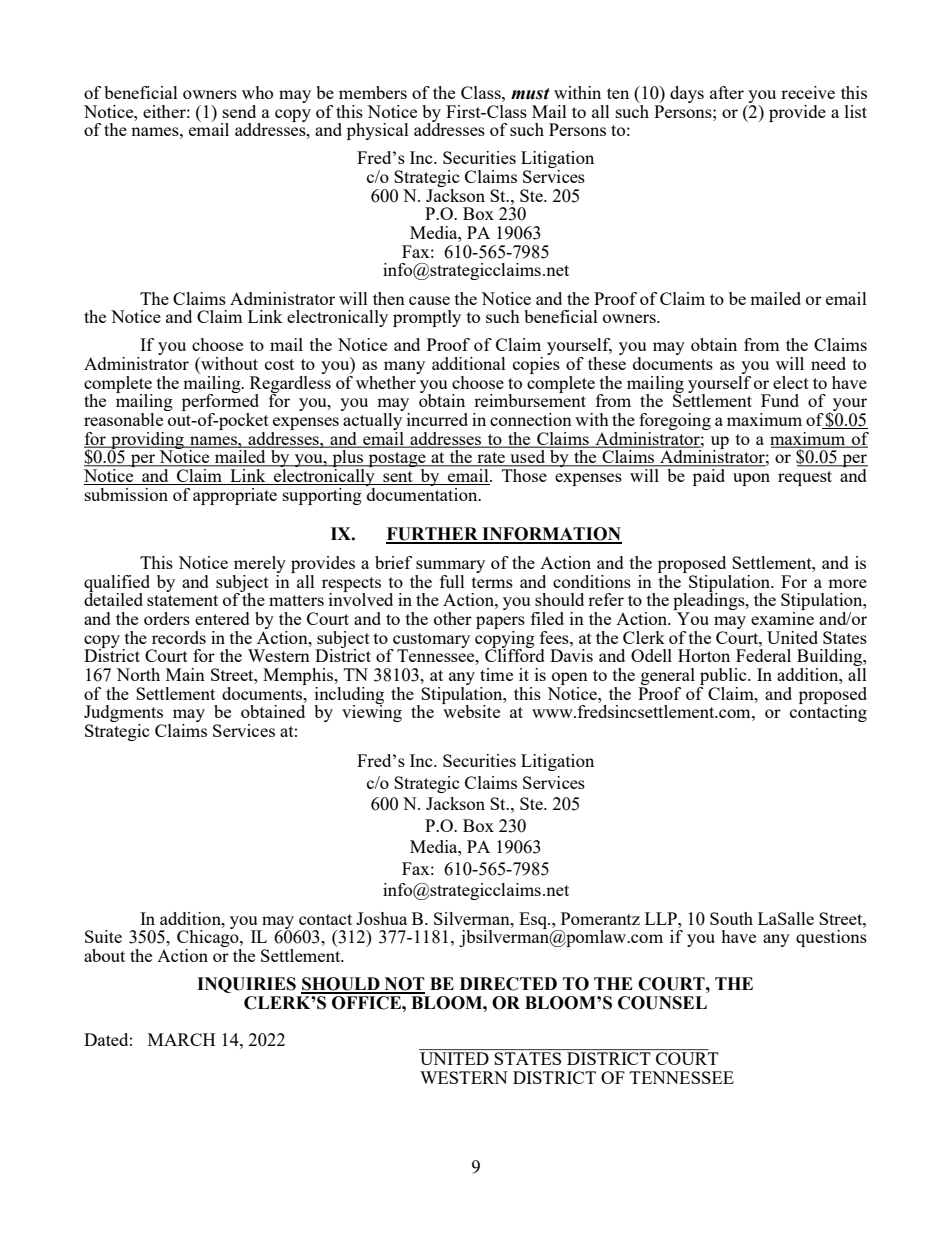 This screenshot has width=952, height=1233. What do you see at coordinates (181, 1039) in the screenshot?
I see `MARCH` at bounding box center [181, 1039].
